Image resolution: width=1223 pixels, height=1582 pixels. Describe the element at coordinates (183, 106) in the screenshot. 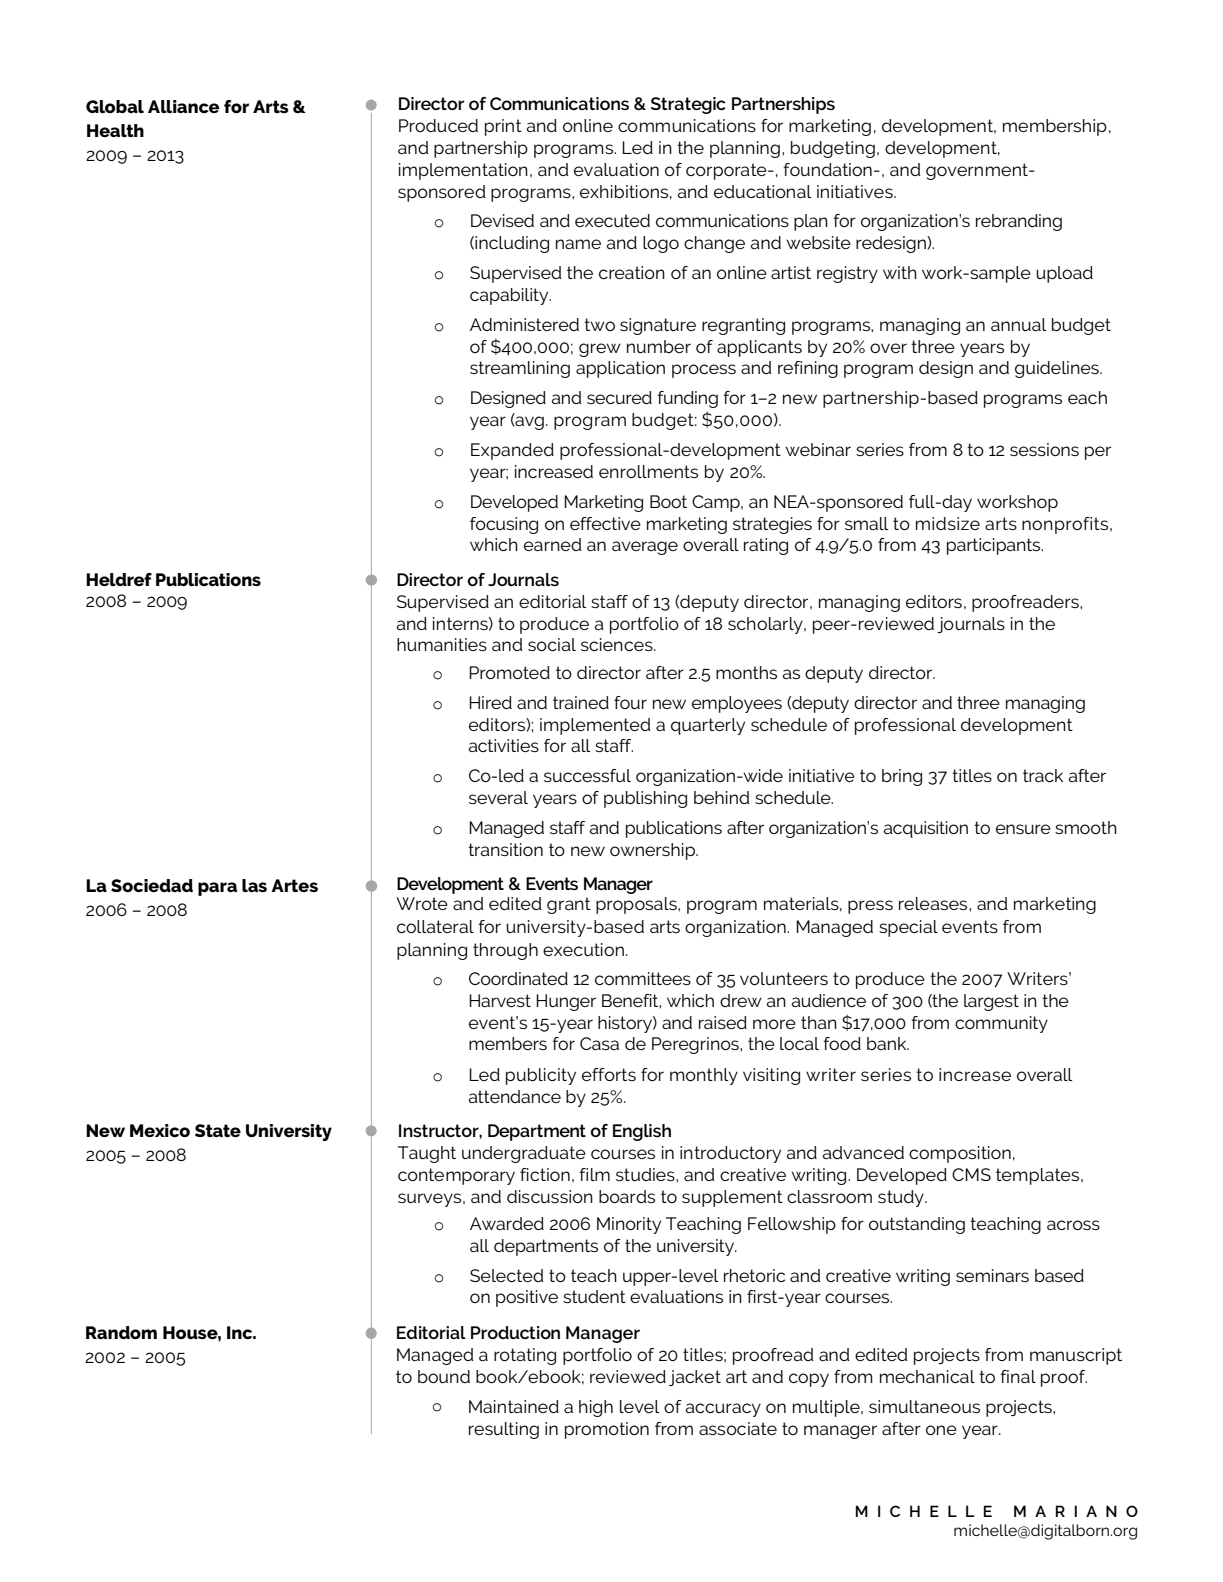

I see `Alliance` at that location.
